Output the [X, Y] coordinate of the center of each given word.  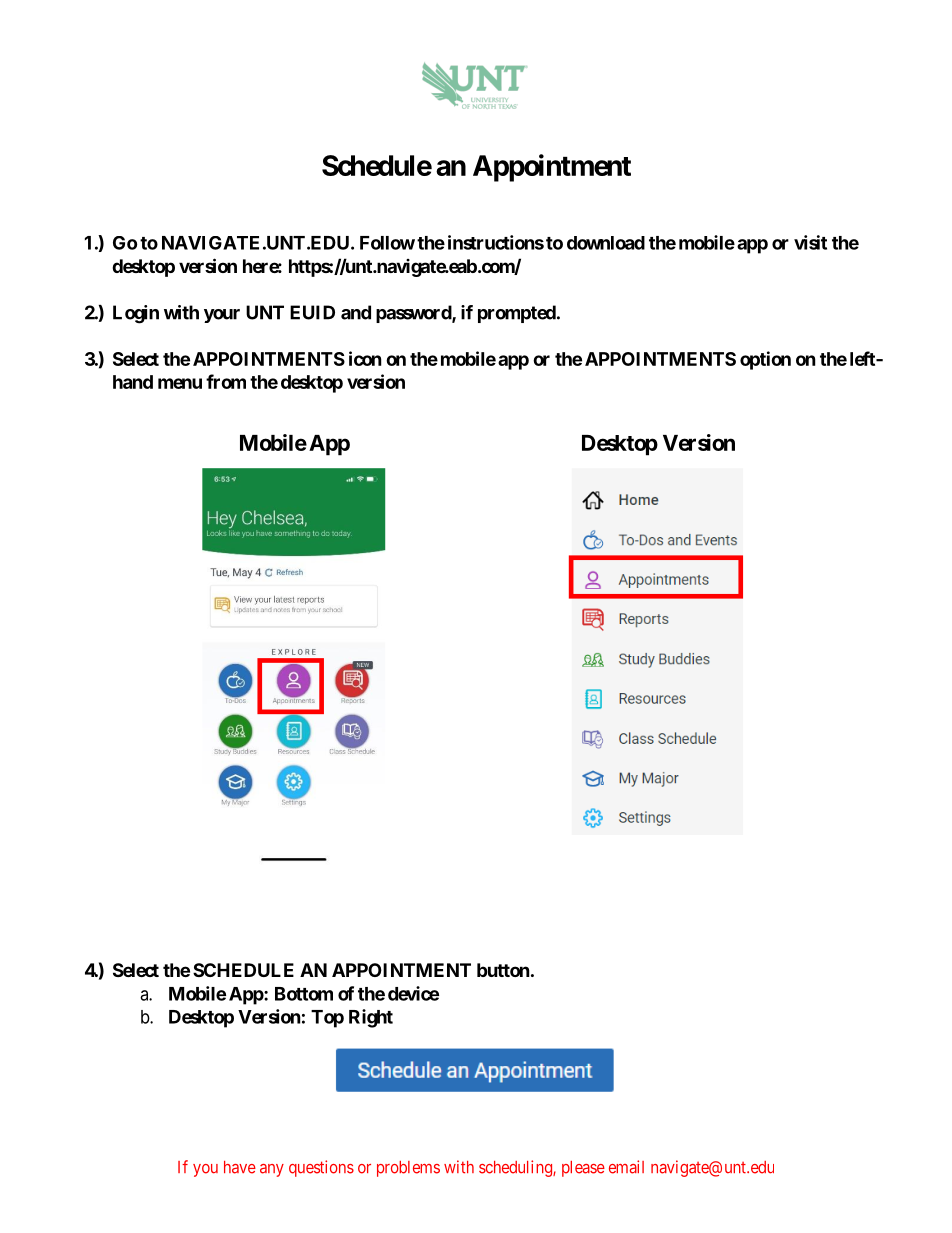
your [222, 316]
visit [810, 242]
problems [408, 1169]
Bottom [304, 994]
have [240, 1167]
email [626, 1167]
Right [371, 1018]
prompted [517, 314]
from [226, 381]
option [765, 360]
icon [365, 358]
